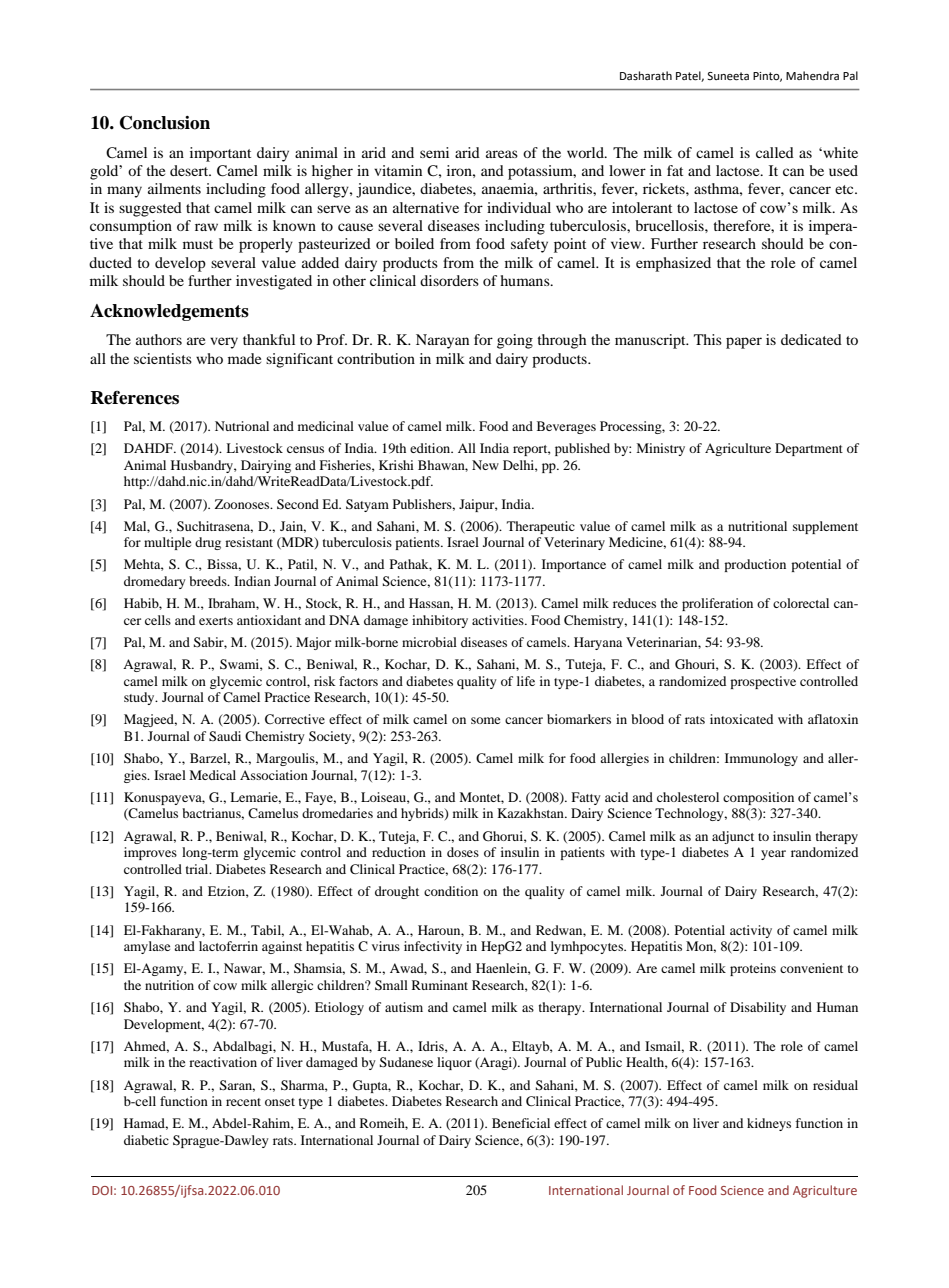  I want to click on desert, so click(190, 170).
